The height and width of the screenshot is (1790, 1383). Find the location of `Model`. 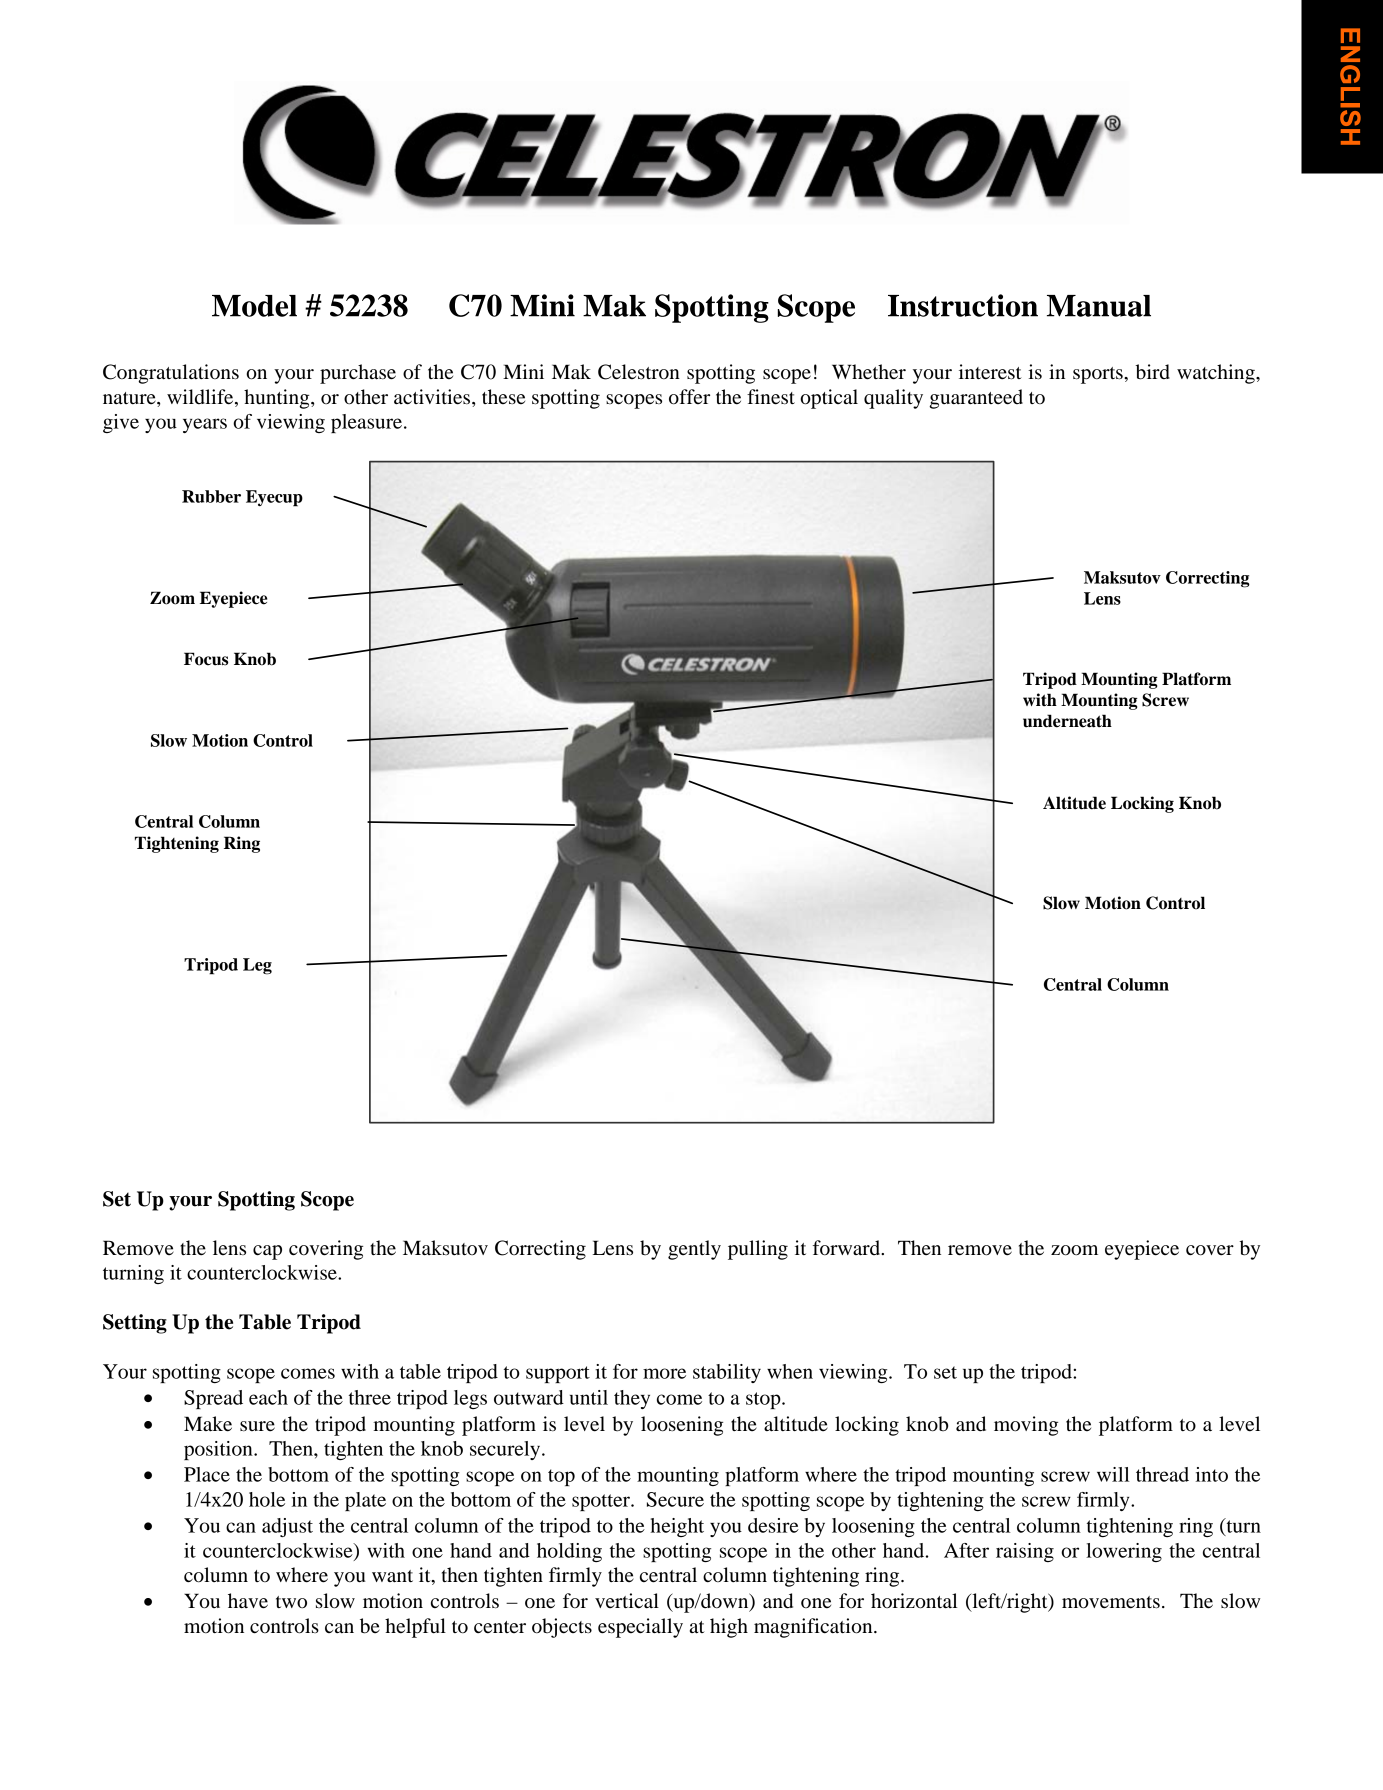

Model is located at coordinates (254, 306).
